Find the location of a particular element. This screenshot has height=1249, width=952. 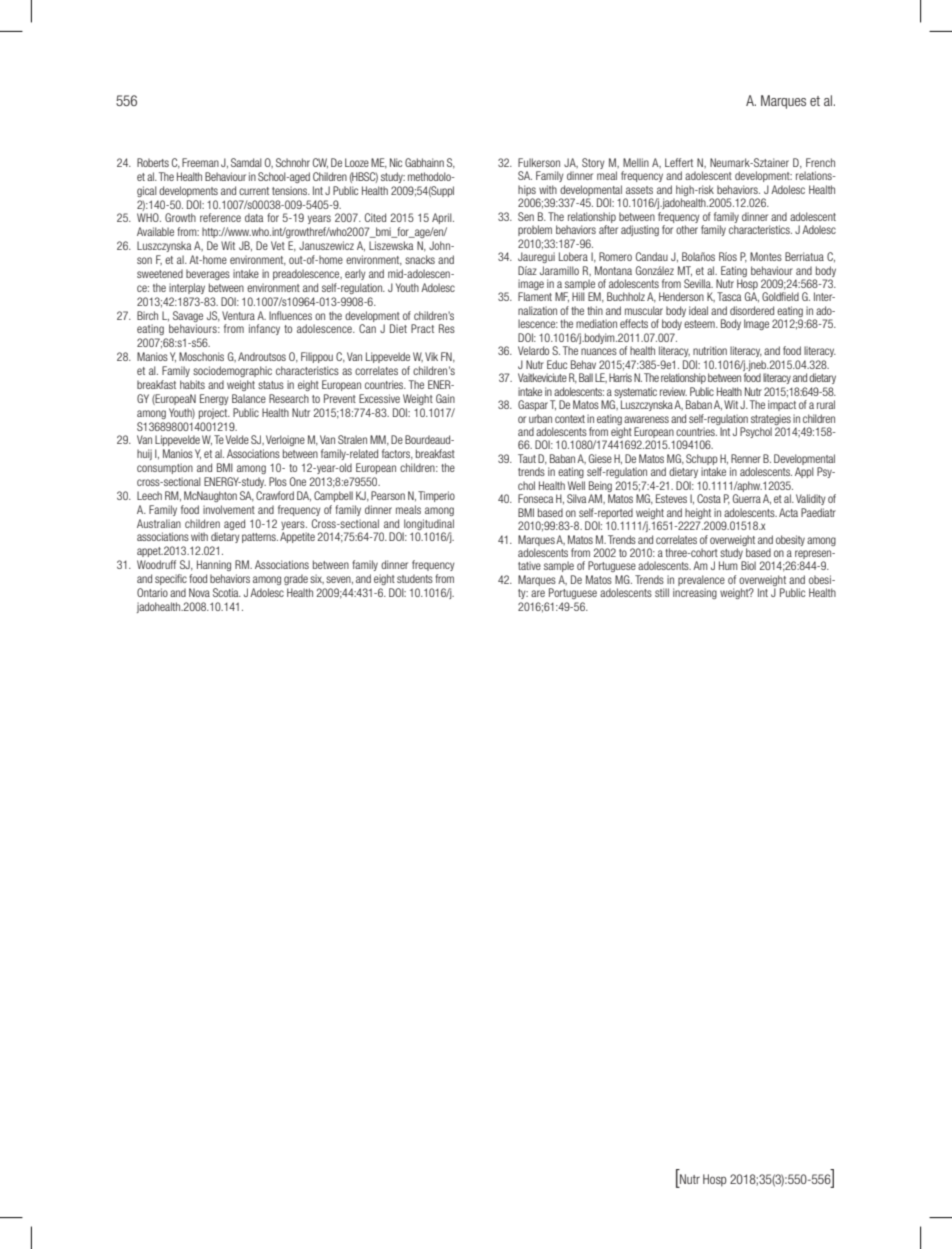

review is located at coordinates (673, 391).
